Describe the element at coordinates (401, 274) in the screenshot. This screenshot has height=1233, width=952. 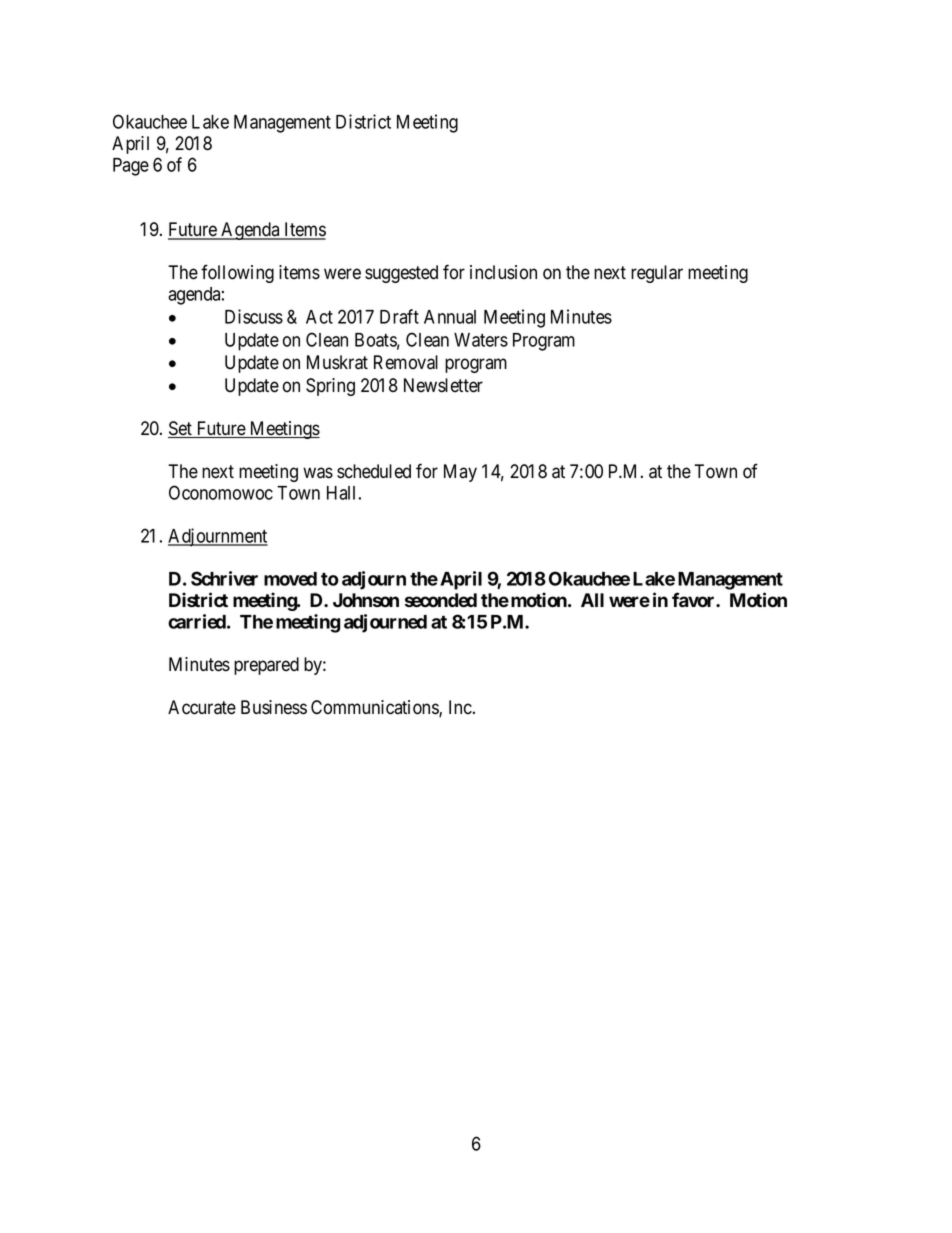
I see `suggested` at that location.
